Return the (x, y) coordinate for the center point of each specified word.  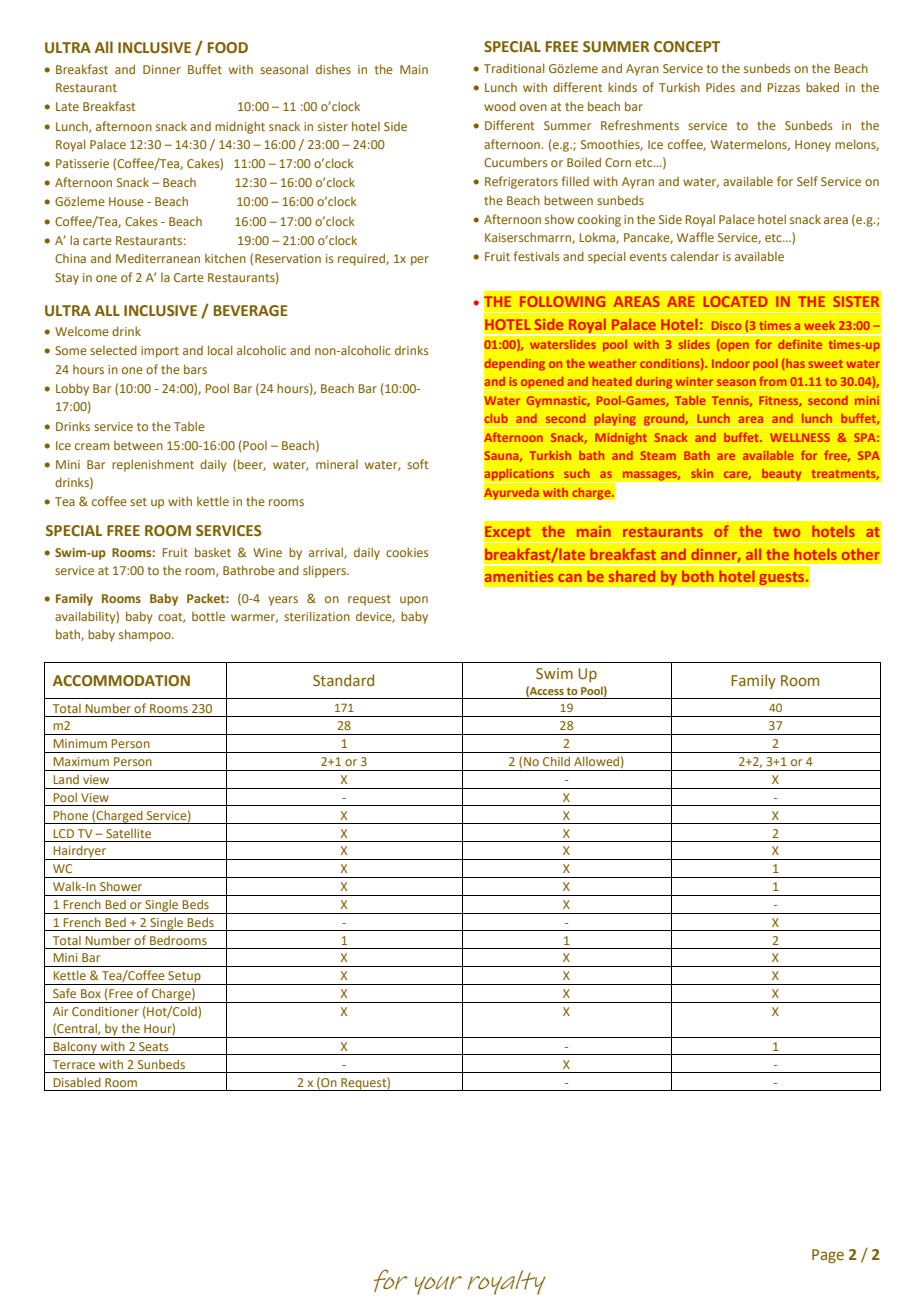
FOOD (228, 48)
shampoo (146, 635)
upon (414, 601)
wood (500, 106)
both (697, 576)
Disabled (77, 1082)
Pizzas (784, 87)
